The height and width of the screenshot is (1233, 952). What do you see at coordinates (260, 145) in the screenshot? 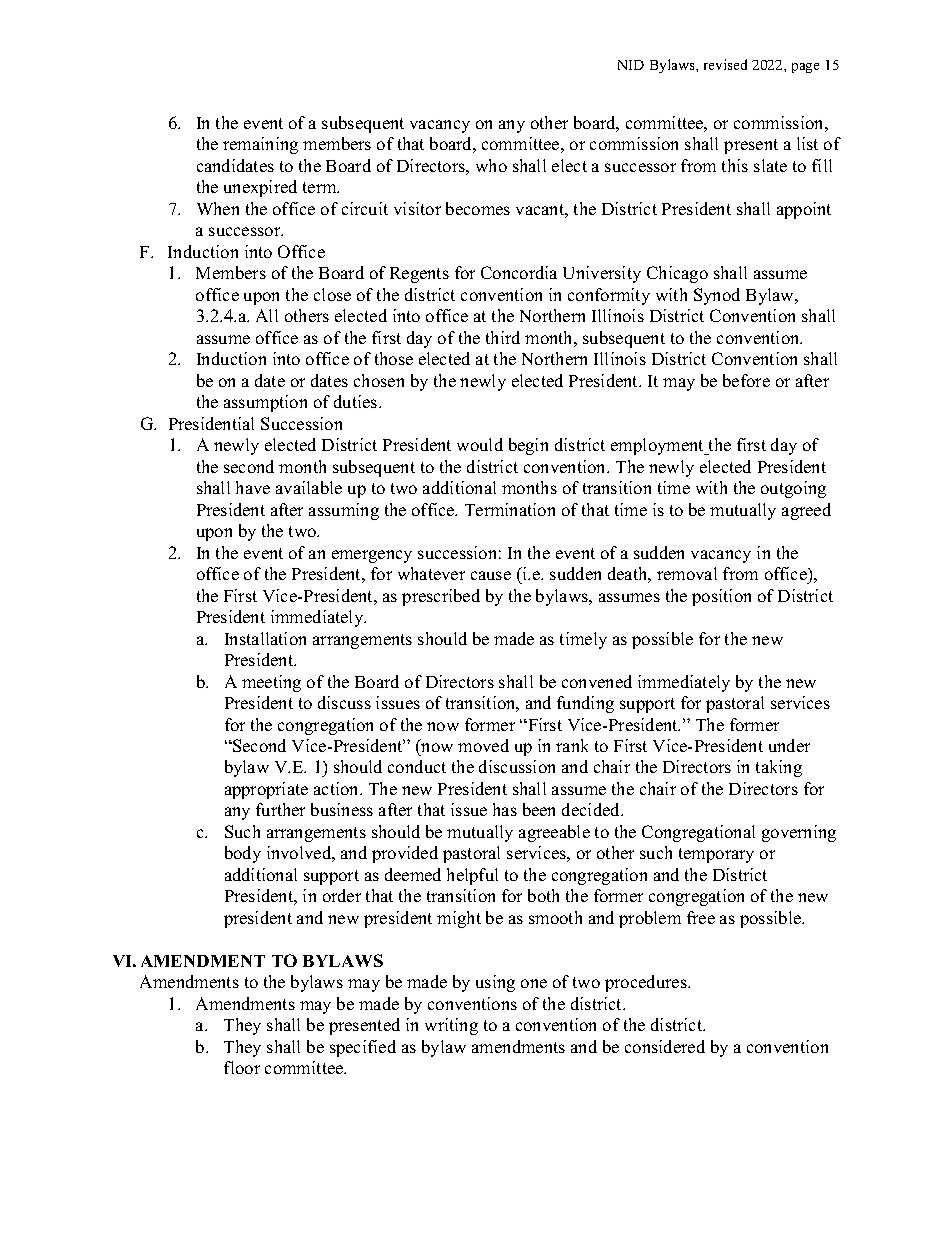
I see `remaining` at bounding box center [260, 145].
